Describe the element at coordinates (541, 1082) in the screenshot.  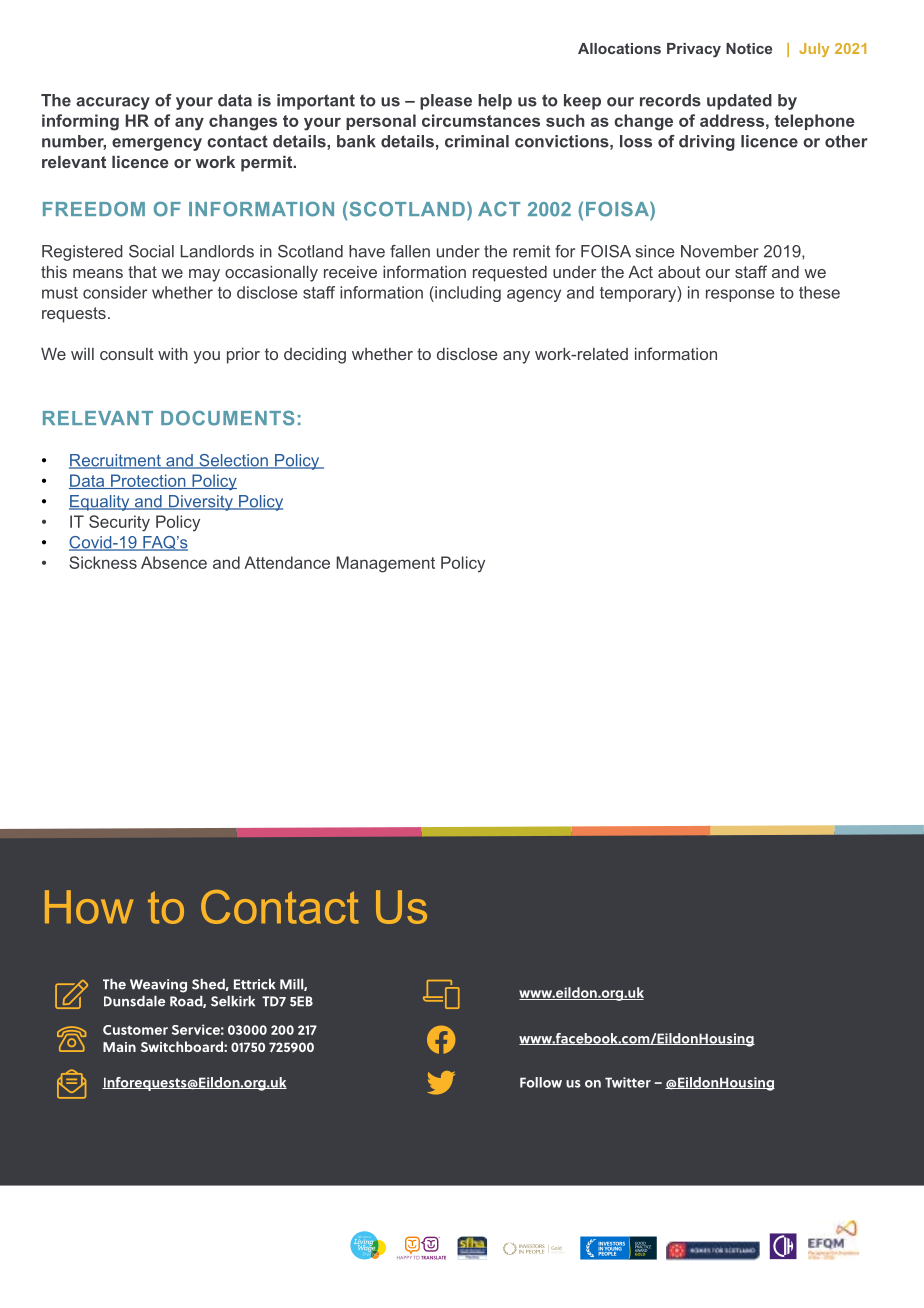
I see `Follow` at that location.
